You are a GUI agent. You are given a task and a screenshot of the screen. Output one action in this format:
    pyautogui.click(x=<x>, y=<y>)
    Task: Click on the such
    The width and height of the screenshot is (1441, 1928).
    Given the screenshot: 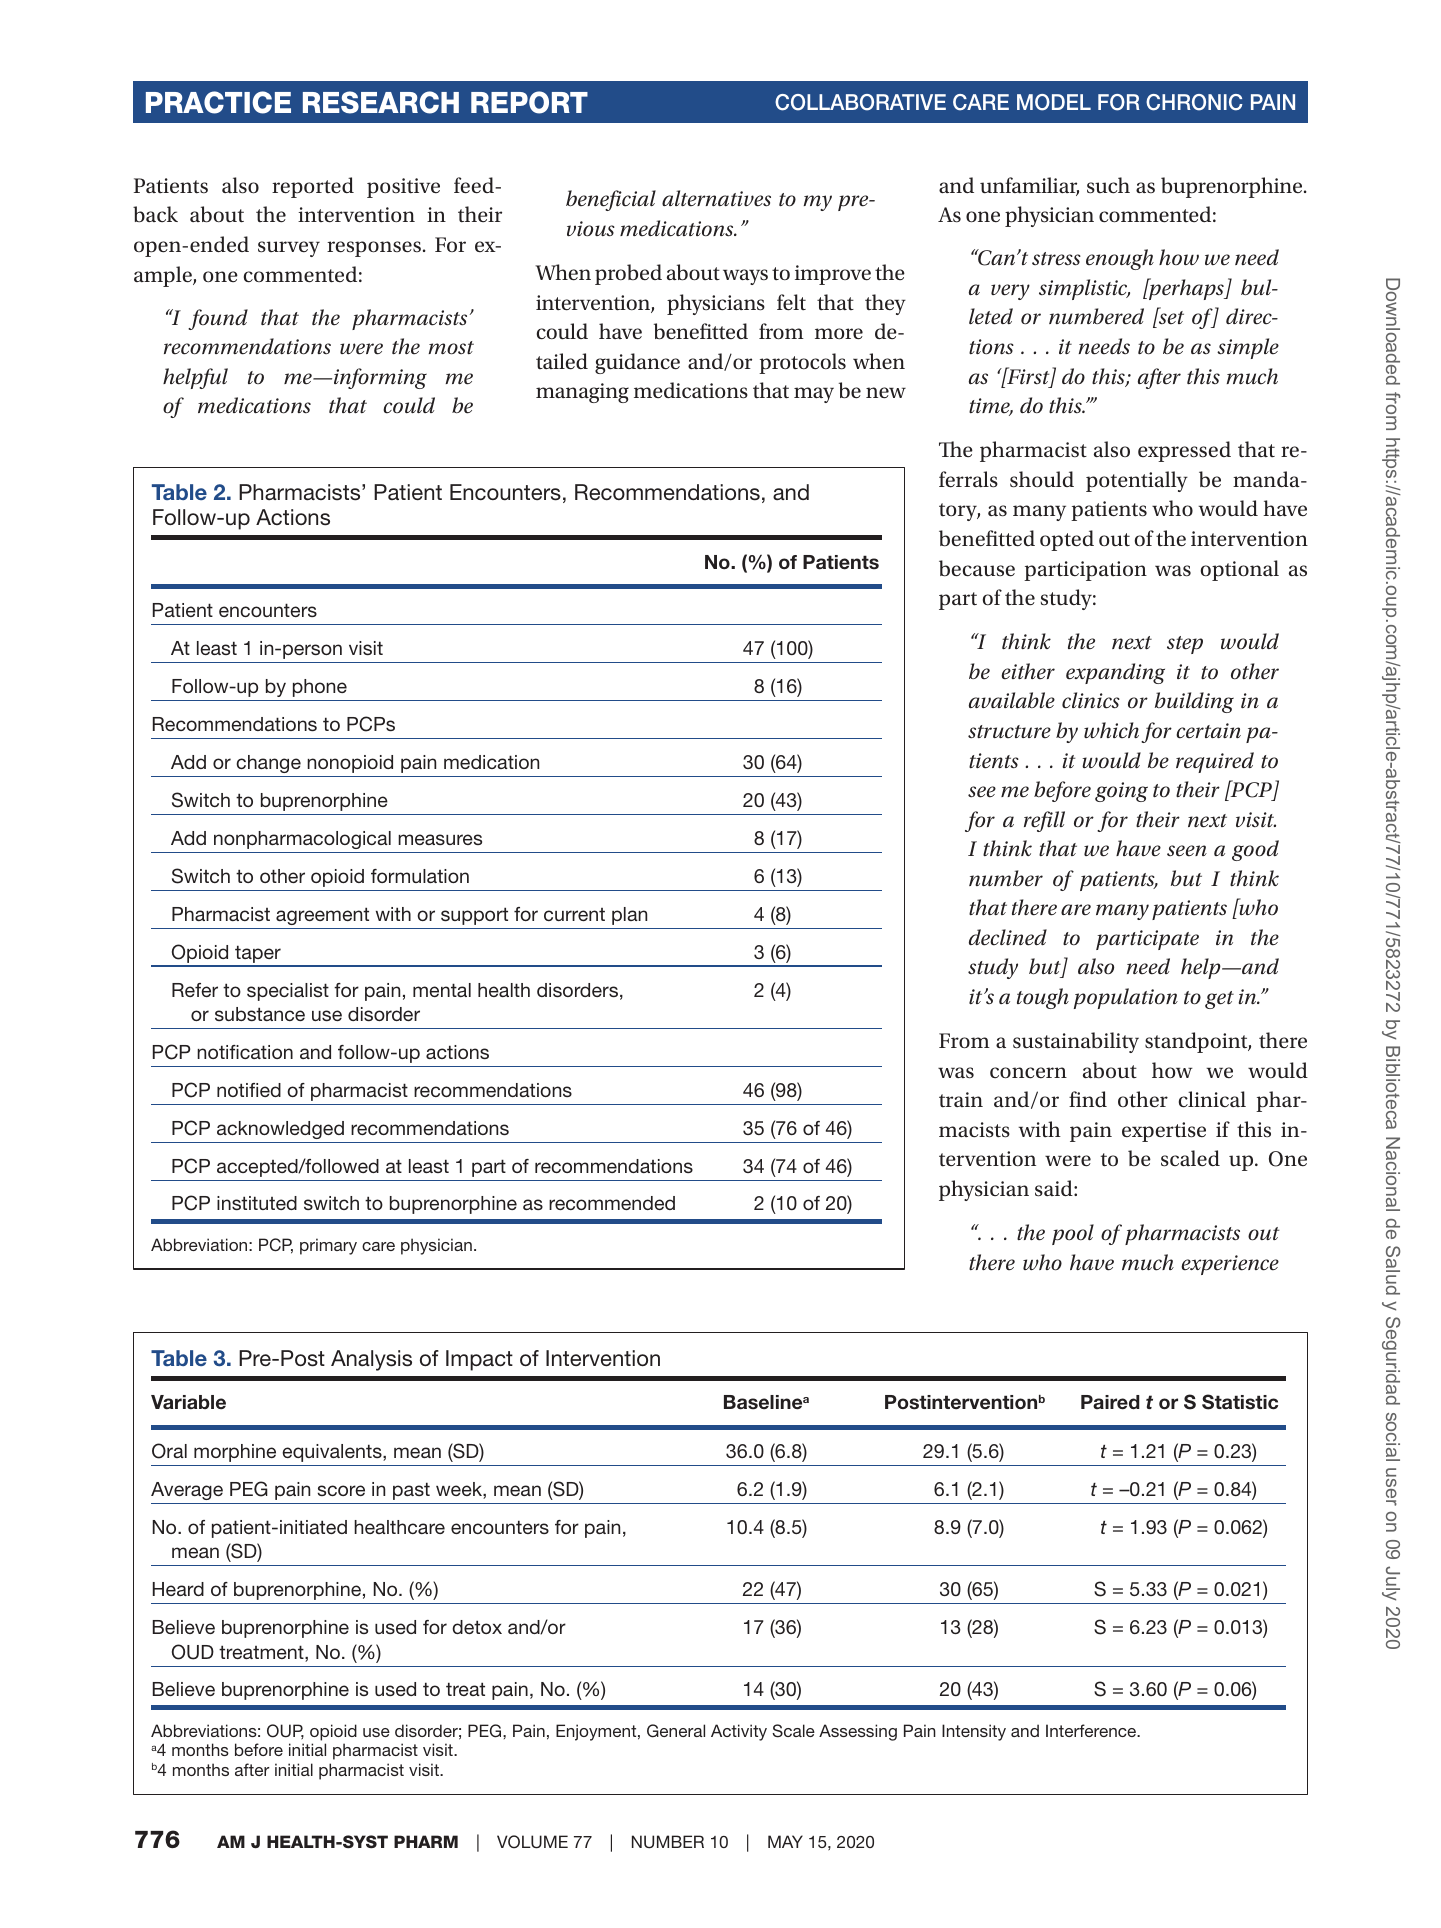 What is the action you would take?
    pyautogui.click(x=1108, y=185)
